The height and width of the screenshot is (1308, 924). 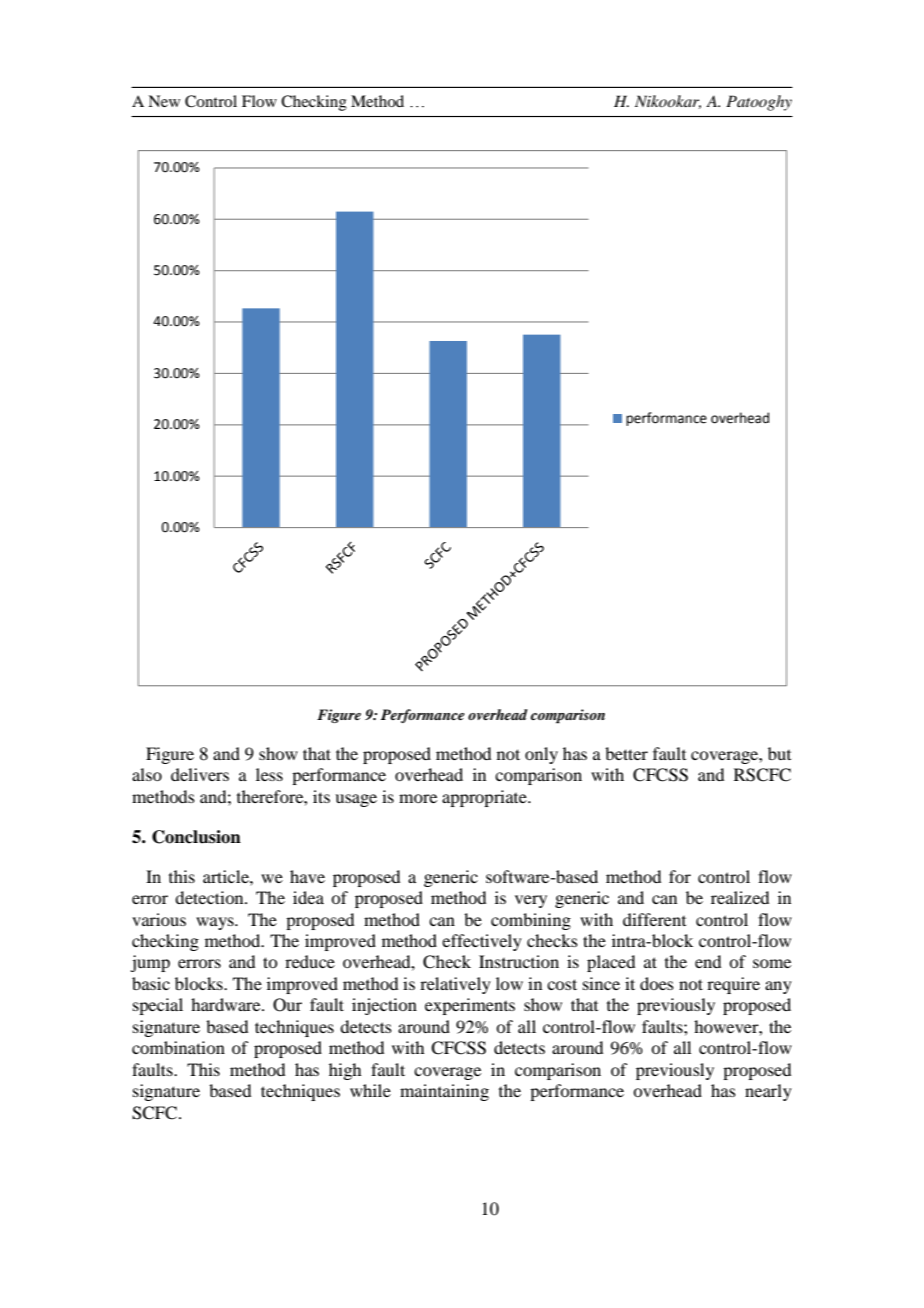 I want to click on but, so click(x=779, y=753).
